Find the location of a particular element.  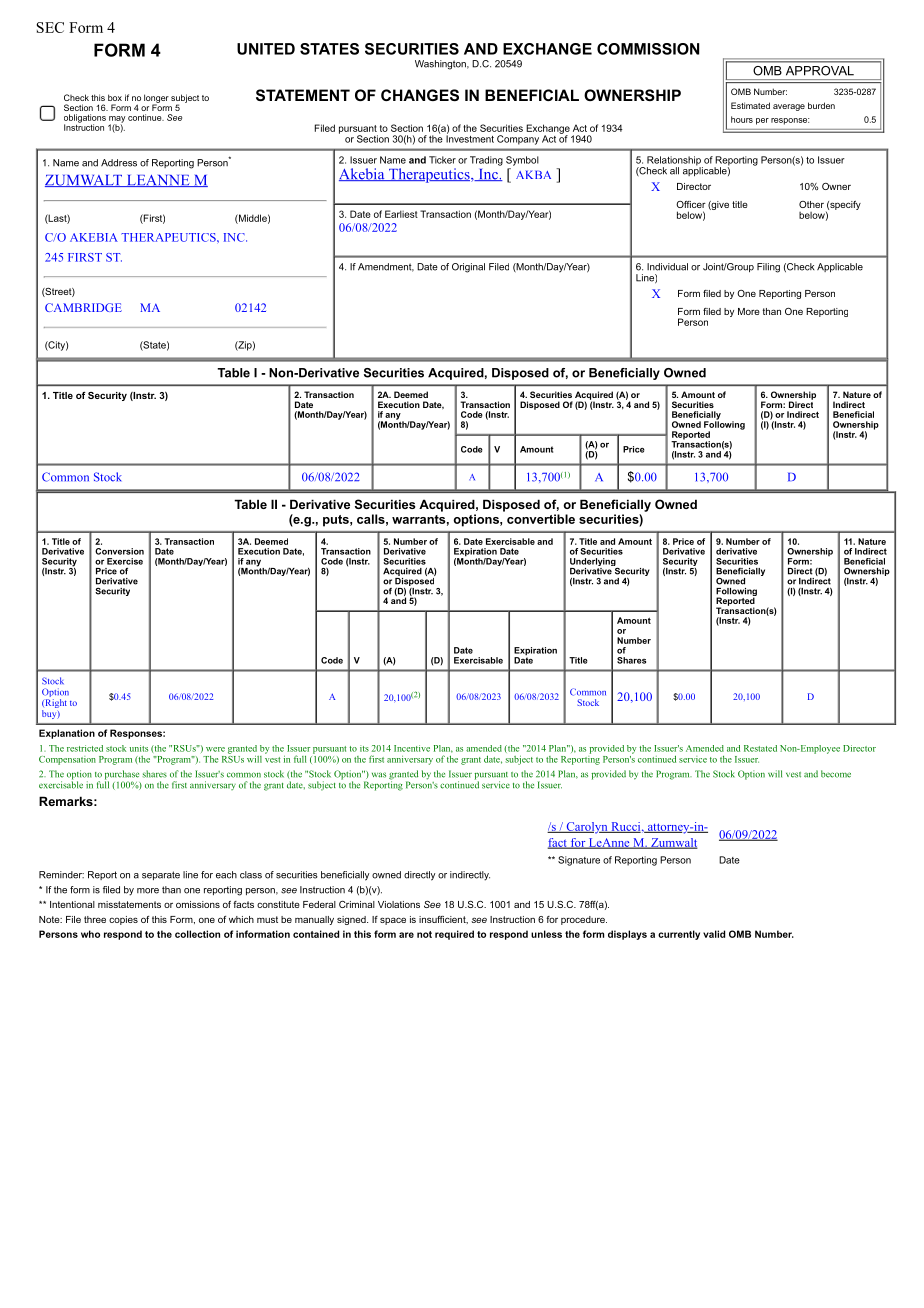

valid is located at coordinates (714, 934).
